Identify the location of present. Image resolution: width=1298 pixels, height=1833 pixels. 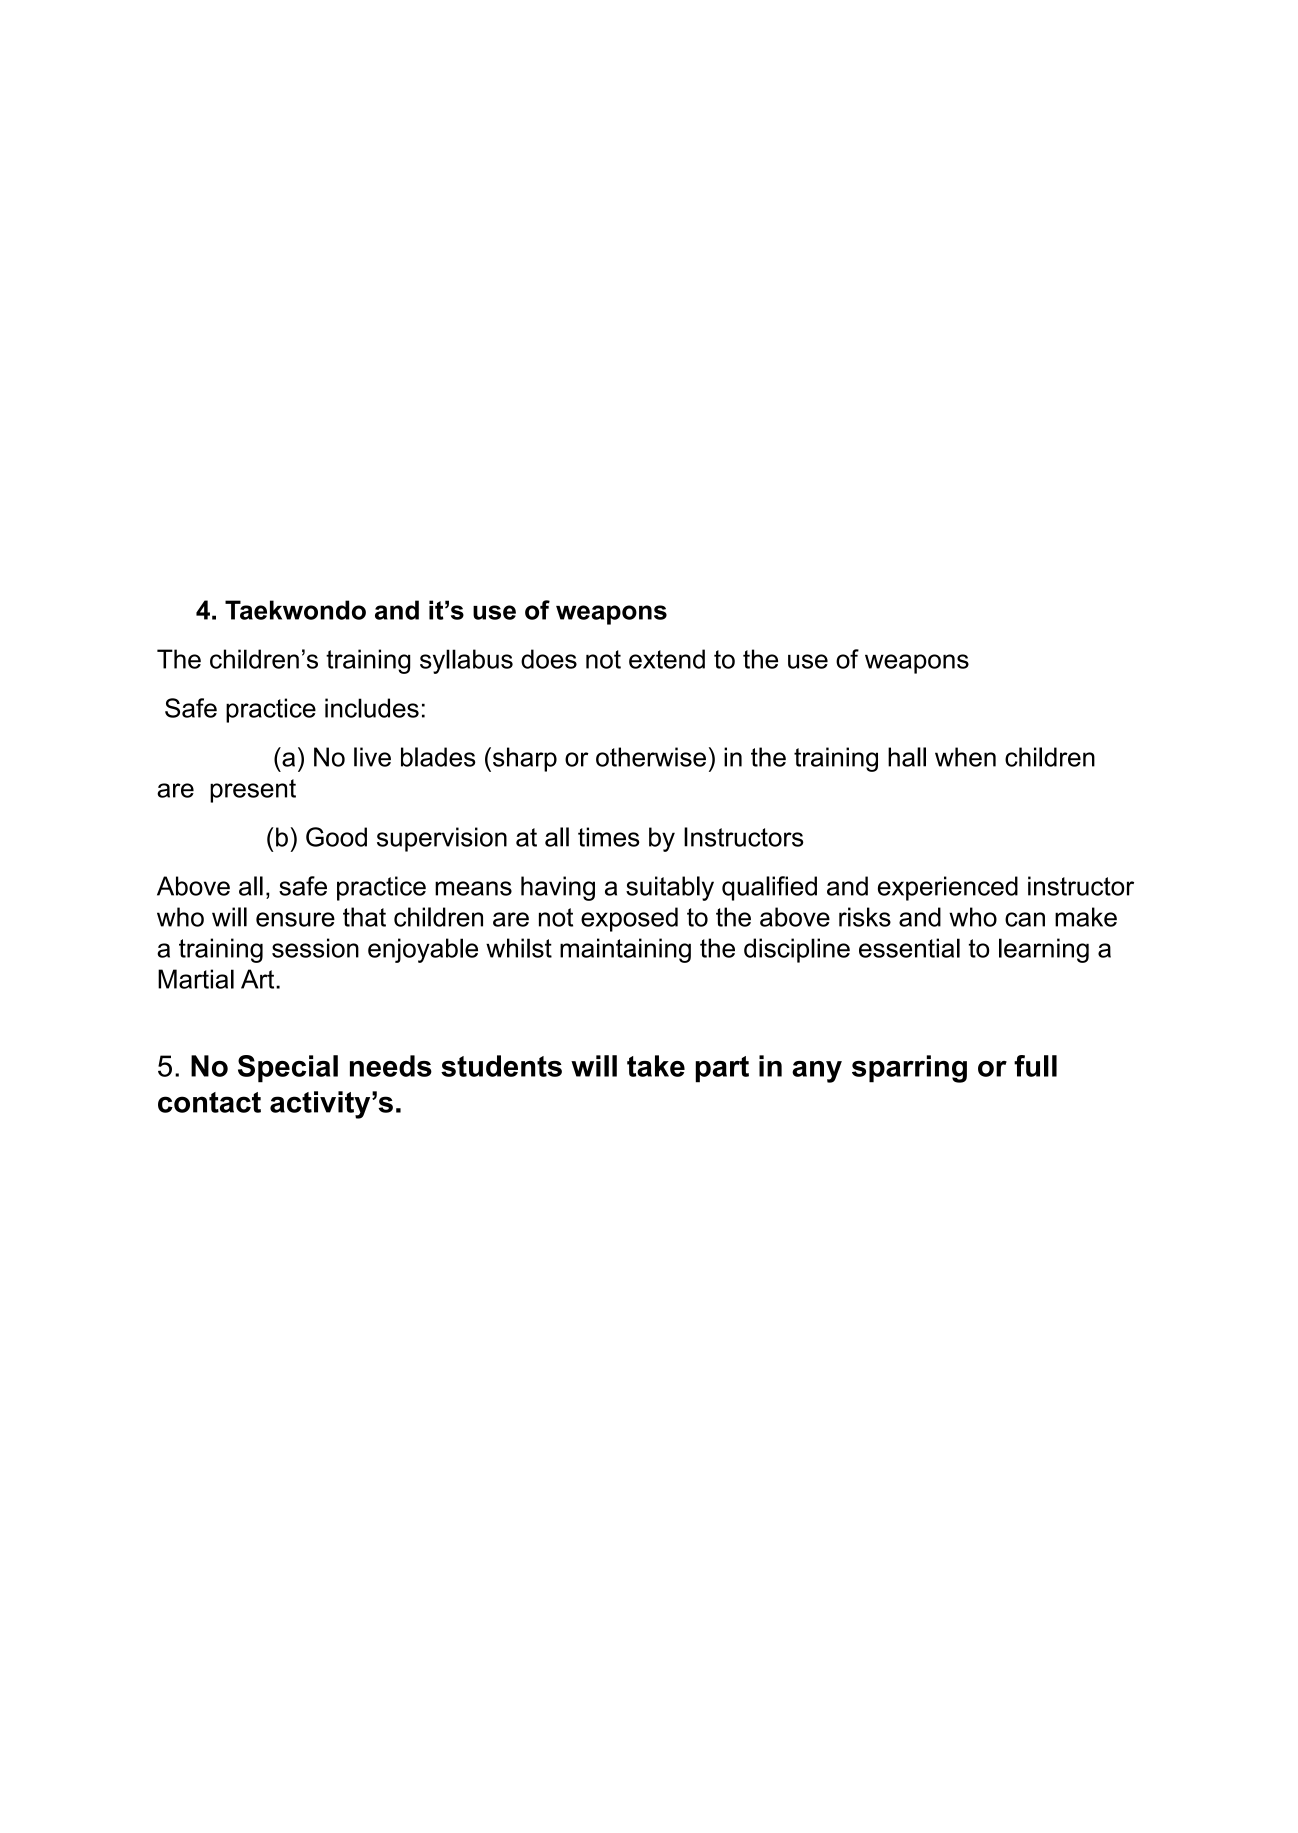
(253, 791).
